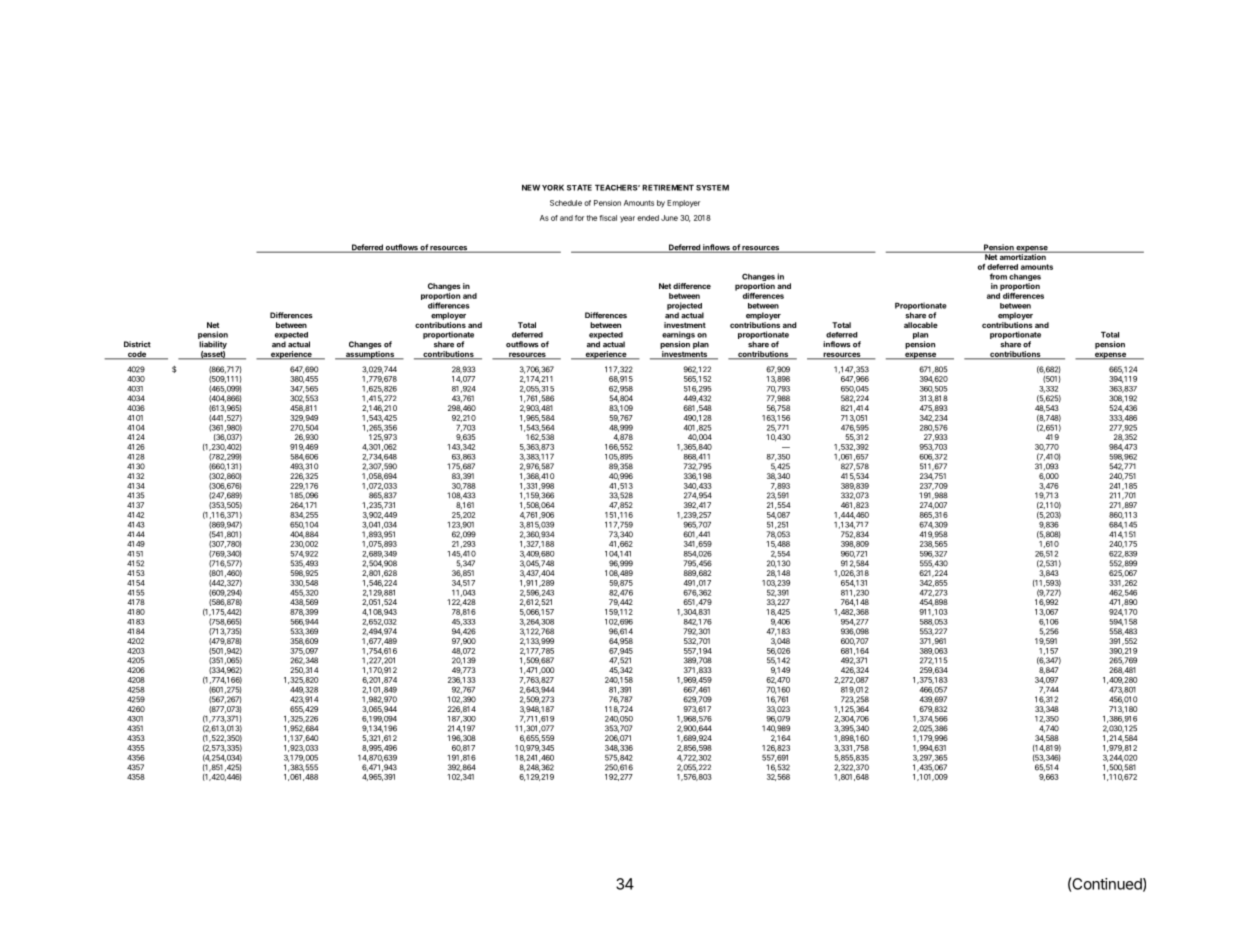 This document has height=952, width=1233. What do you see at coordinates (712, 187) in the document?
I see `SYSTEM` at bounding box center [712, 187].
